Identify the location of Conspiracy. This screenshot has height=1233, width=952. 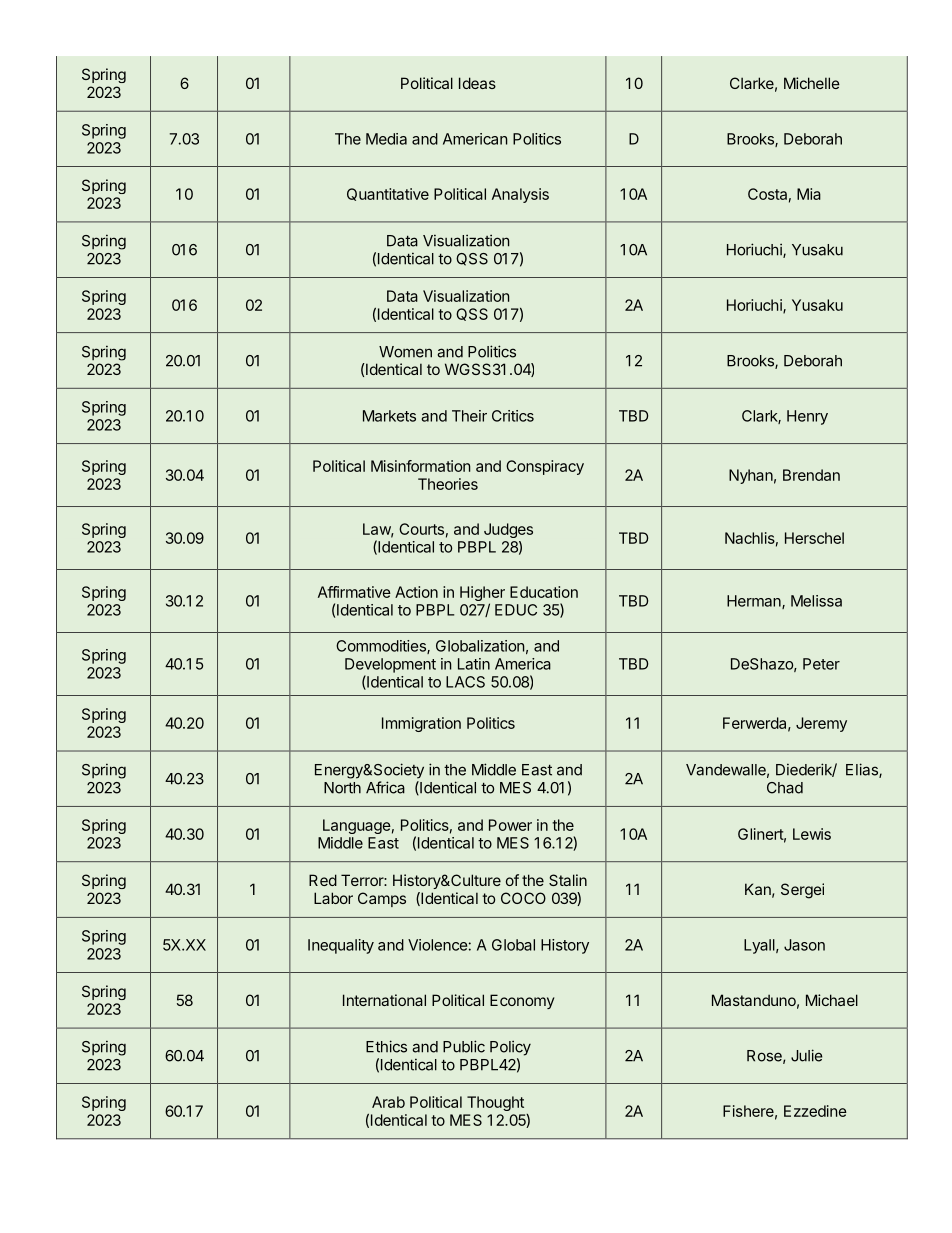
(545, 467).
